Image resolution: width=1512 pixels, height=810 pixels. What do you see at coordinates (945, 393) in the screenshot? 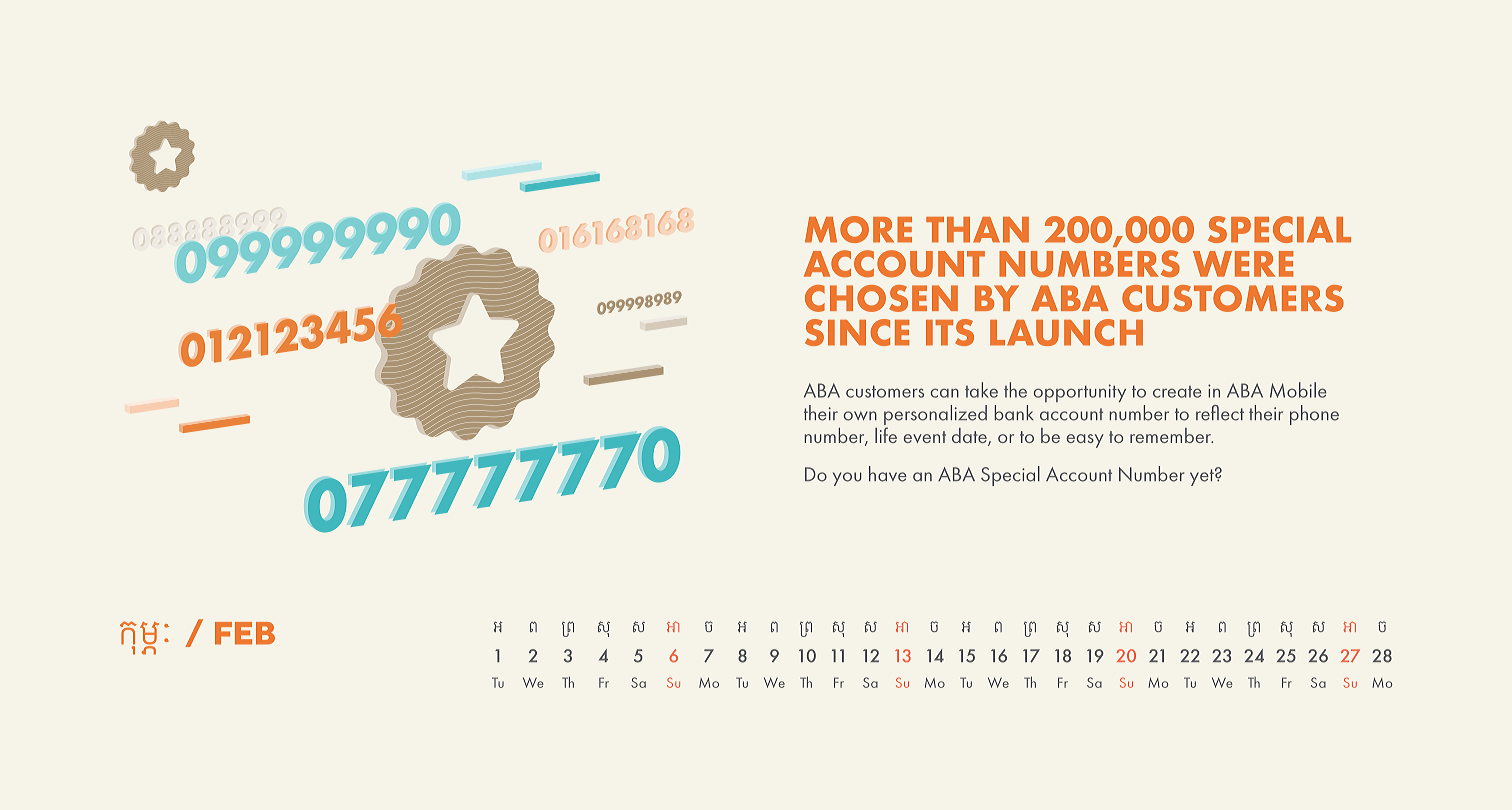
I see `can` at bounding box center [945, 393].
